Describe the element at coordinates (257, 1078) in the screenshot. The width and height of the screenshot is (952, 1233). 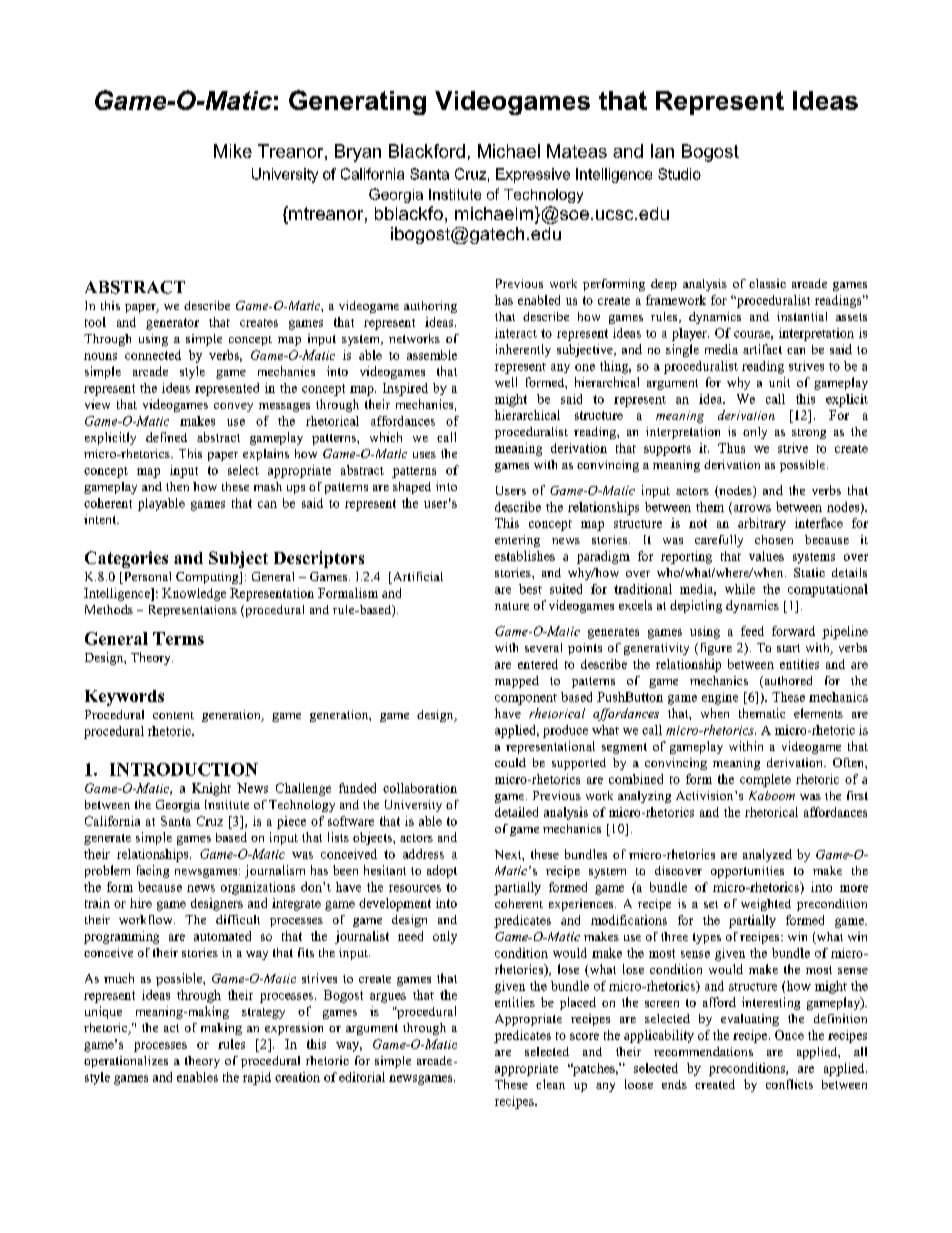
I see `rapid` at that location.
